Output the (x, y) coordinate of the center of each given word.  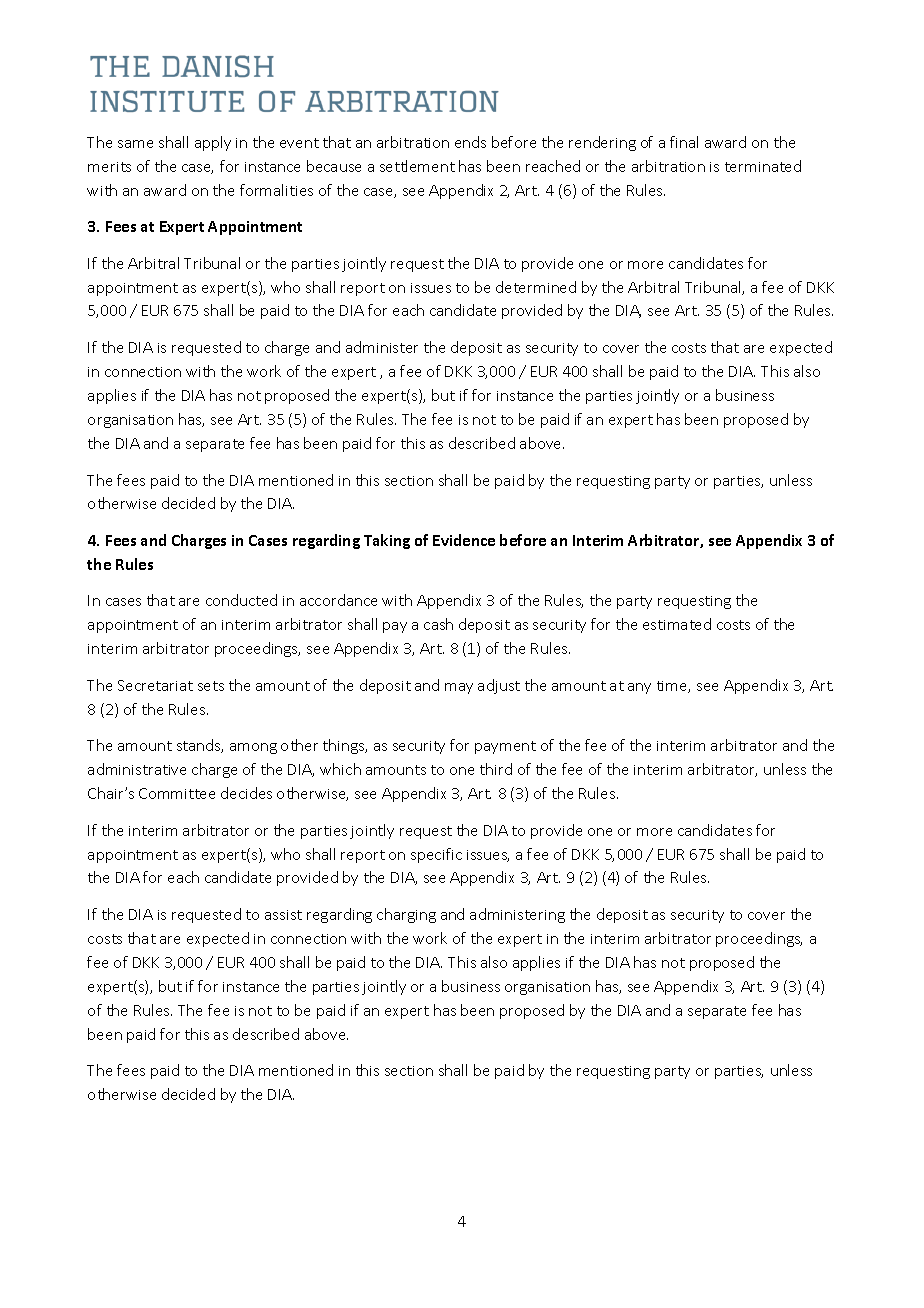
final (684, 142)
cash (438, 624)
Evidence (464, 540)
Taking (387, 541)
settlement (417, 166)
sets (211, 686)
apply (213, 143)
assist (283, 915)
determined (536, 287)
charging (406, 915)
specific (436, 855)
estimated (677, 624)
